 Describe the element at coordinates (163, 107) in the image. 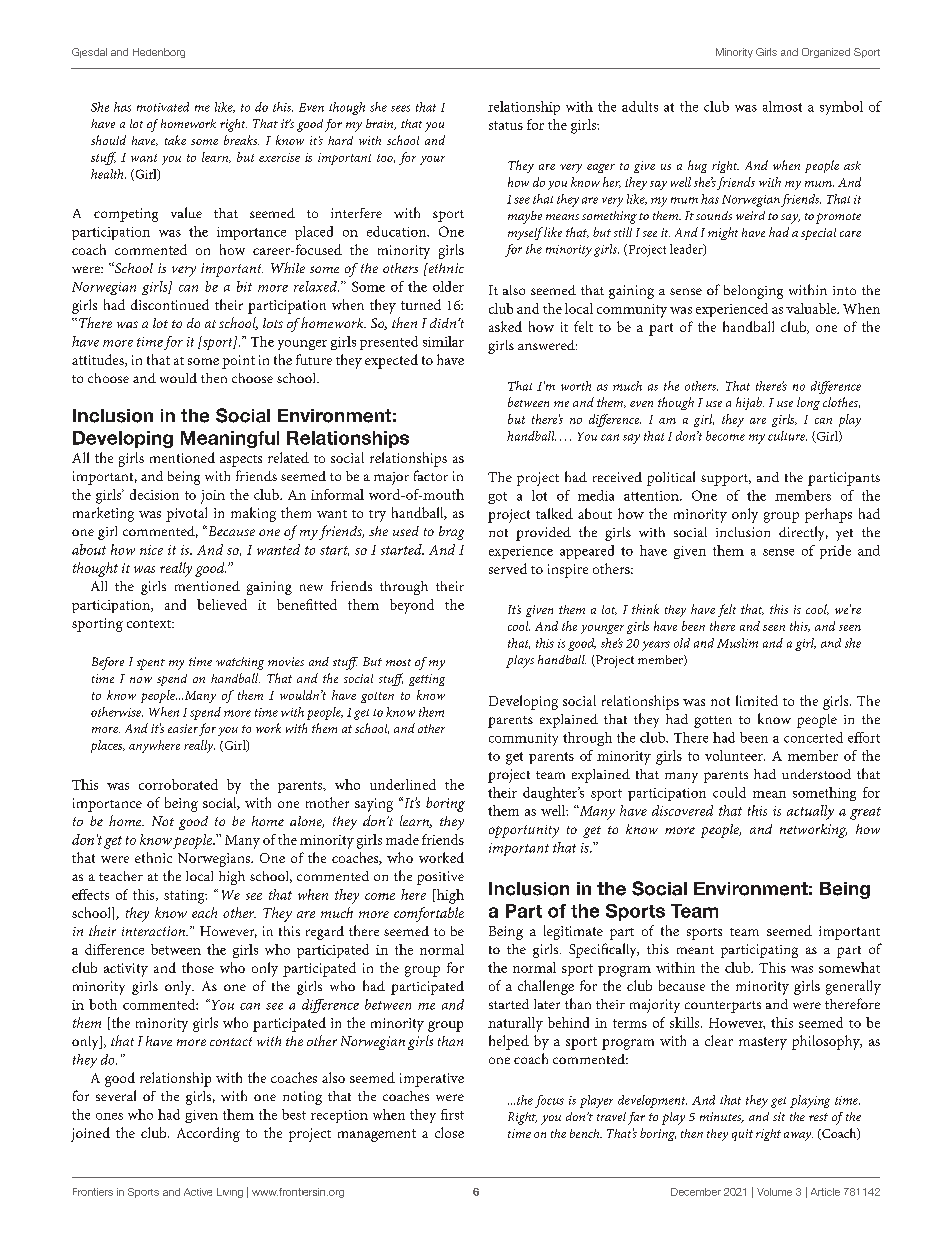

I see `motivated` at that location.
